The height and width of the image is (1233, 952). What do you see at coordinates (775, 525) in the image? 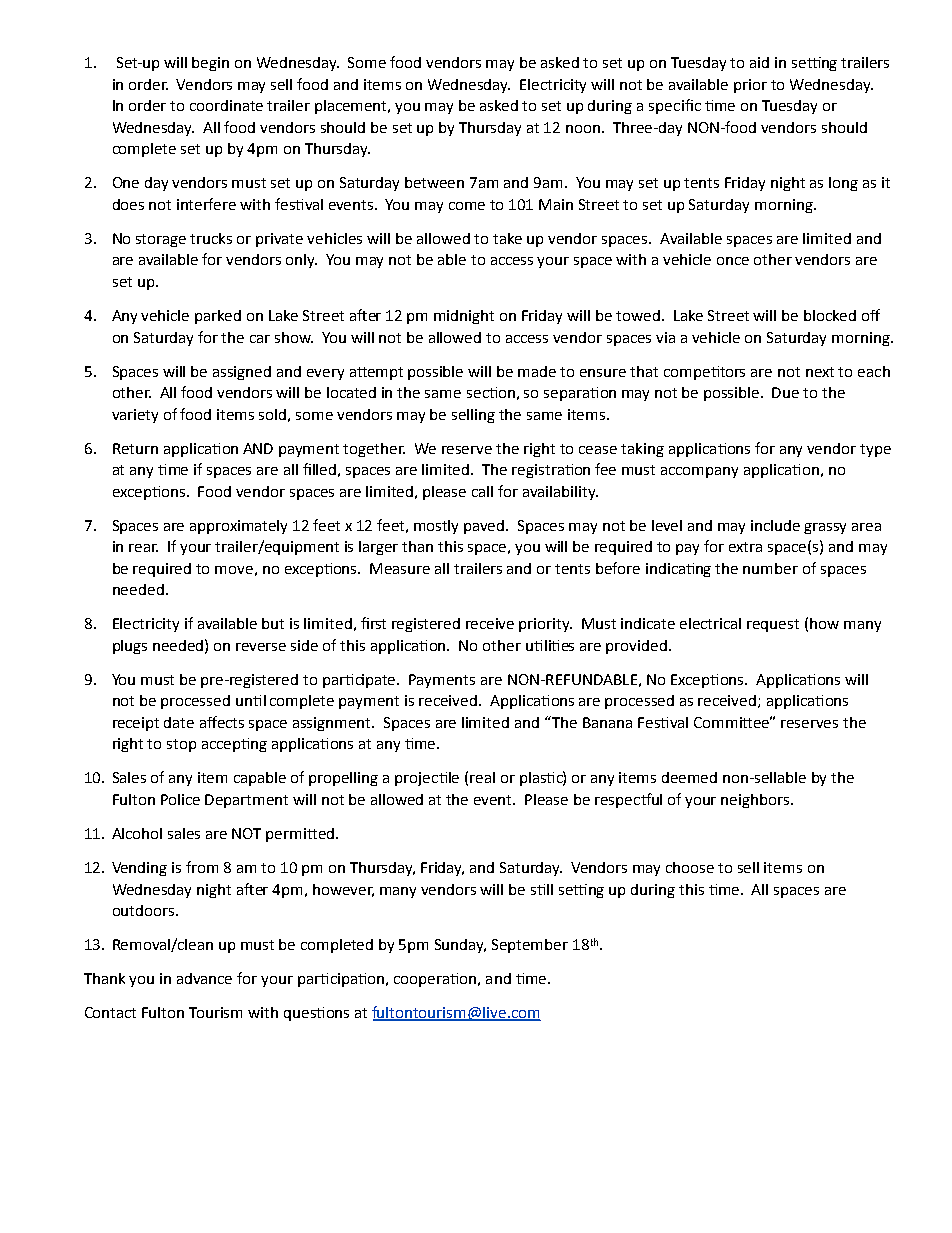
I see `include` at bounding box center [775, 525].
